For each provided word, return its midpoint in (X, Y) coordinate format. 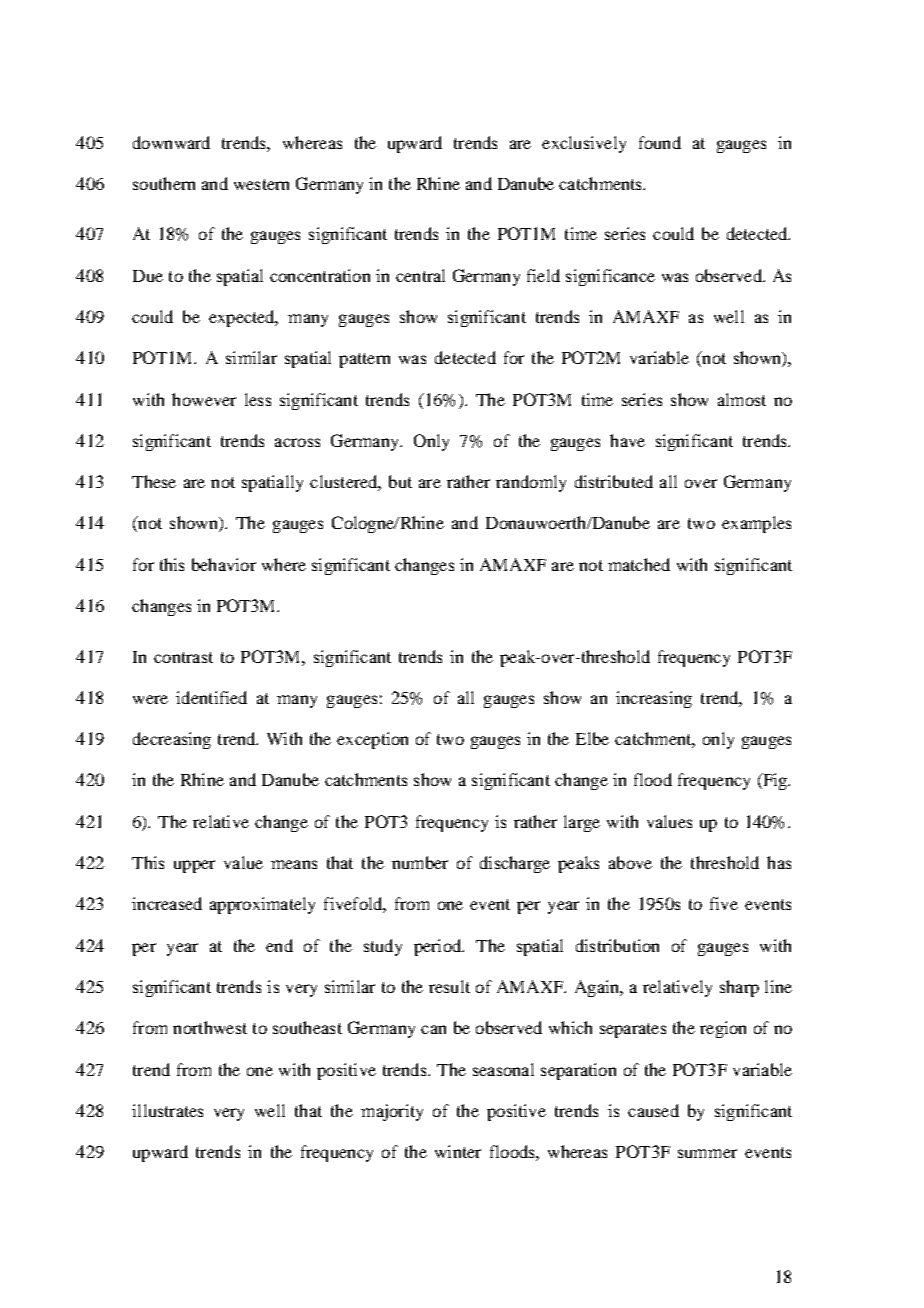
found (660, 142)
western (261, 184)
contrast (183, 657)
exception (372, 740)
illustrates (167, 1110)
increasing (654, 699)
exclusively (584, 144)
